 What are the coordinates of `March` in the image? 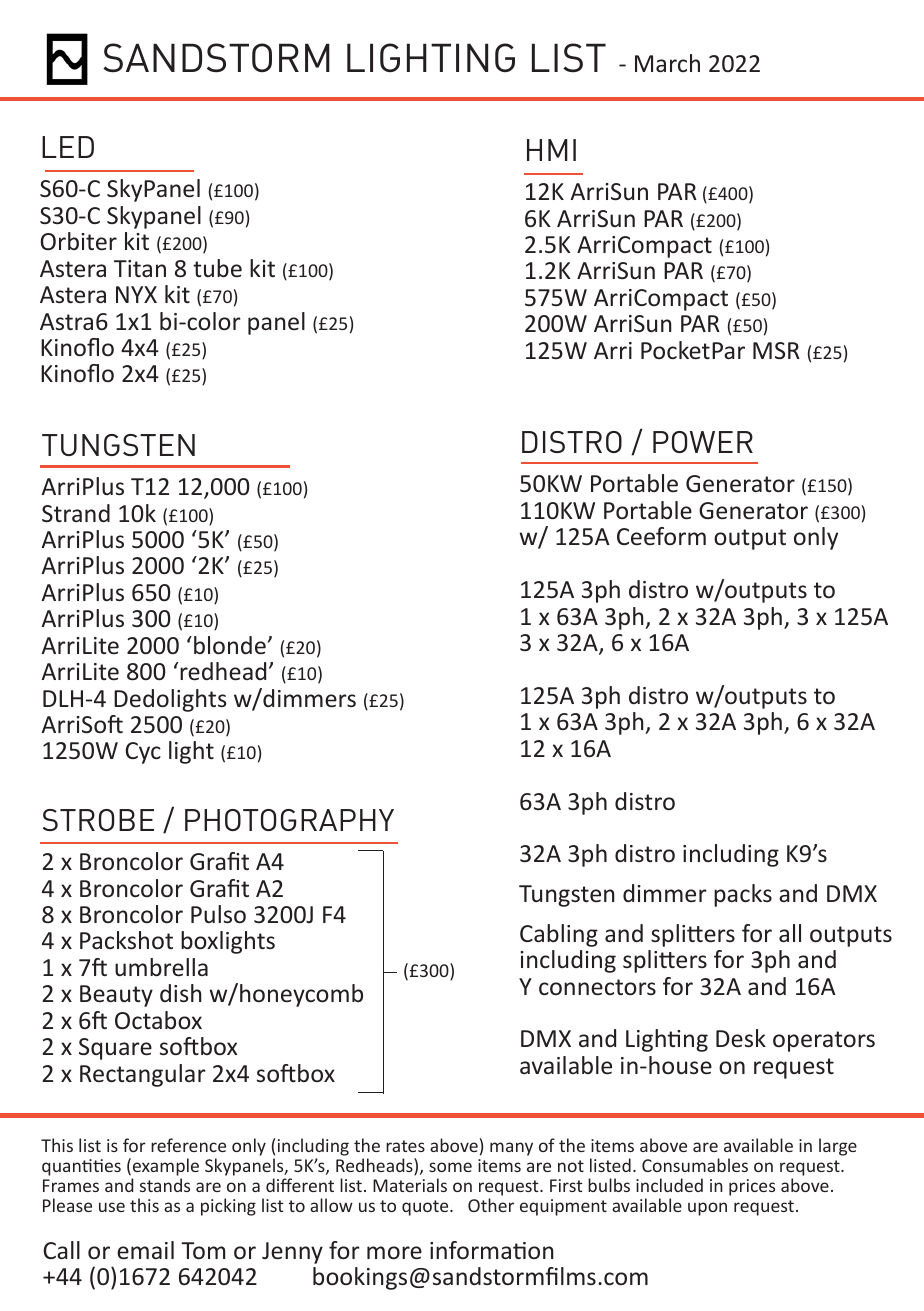 It's located at (667, 63).
